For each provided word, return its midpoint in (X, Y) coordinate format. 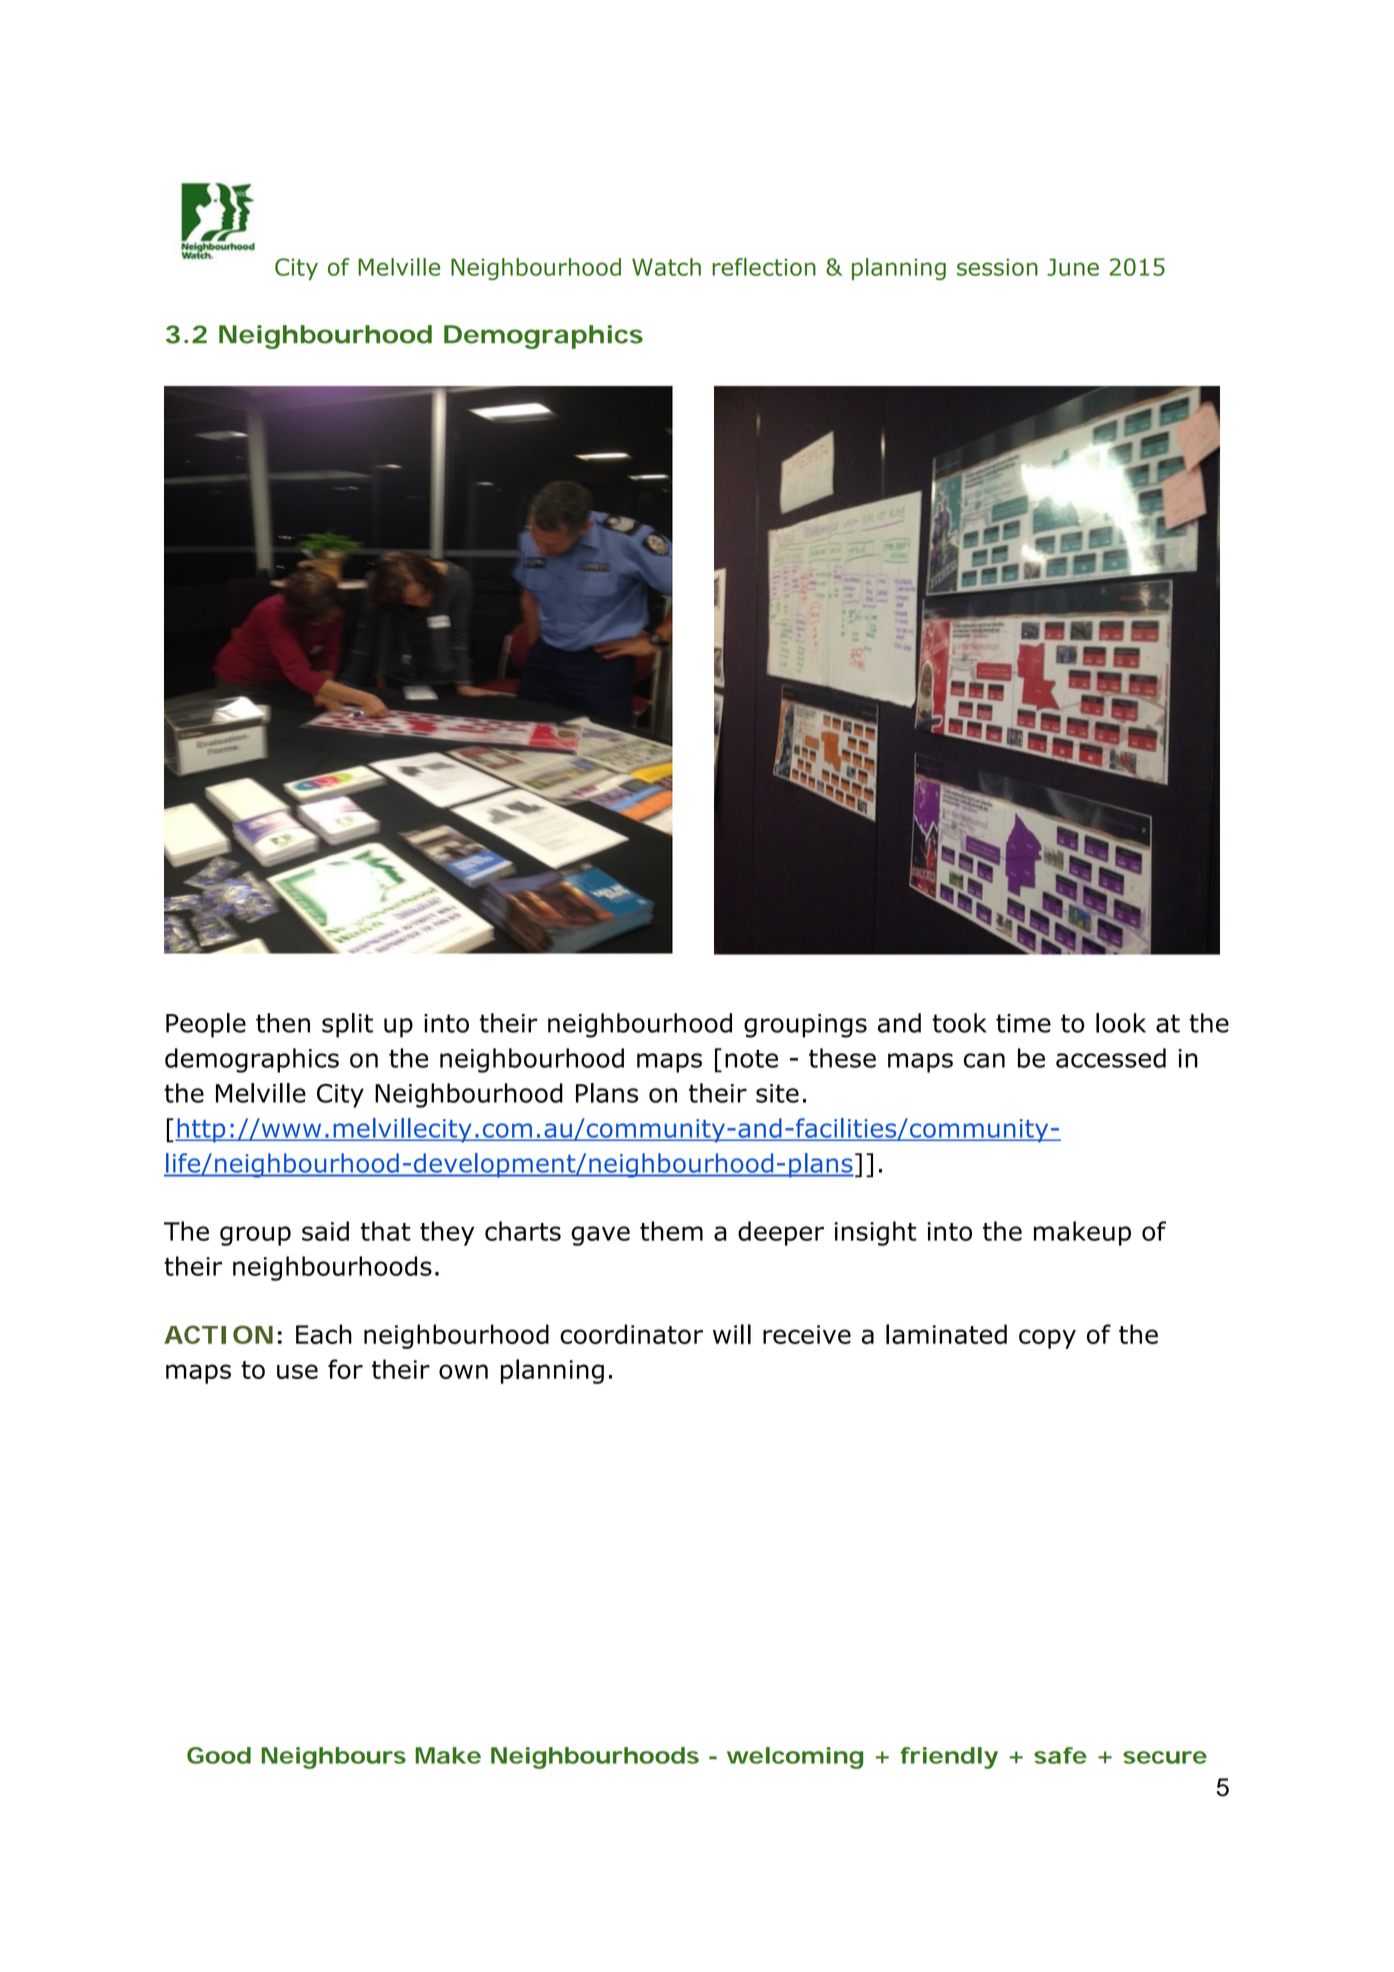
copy (1047, 1339)
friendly (949, 1758)
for (345, 1369)
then (283, 1023)
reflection (764, 267)
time (1023, 1023)
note (751, 1058)
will (732, 1334)
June (1073, 267)
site (777, 1093)
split (347, 1025)
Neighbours (333, 1758)
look (1121, 1023)
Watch (666, 267)
